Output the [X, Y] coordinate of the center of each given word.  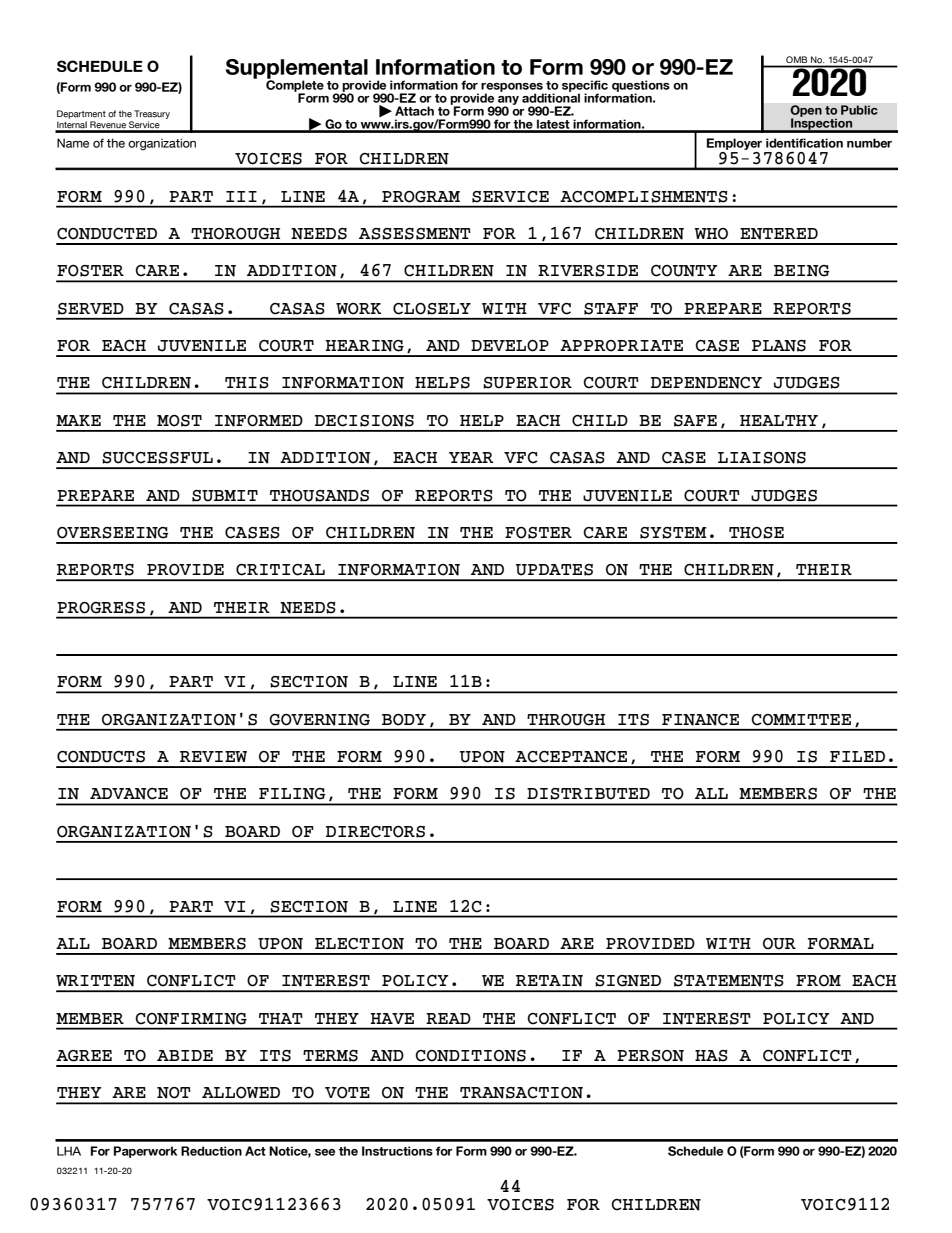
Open [806, 112]
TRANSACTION [521, 1093]
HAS [711, 1056]
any [508, 101]
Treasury [152, 114]
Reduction [211, 1151]
